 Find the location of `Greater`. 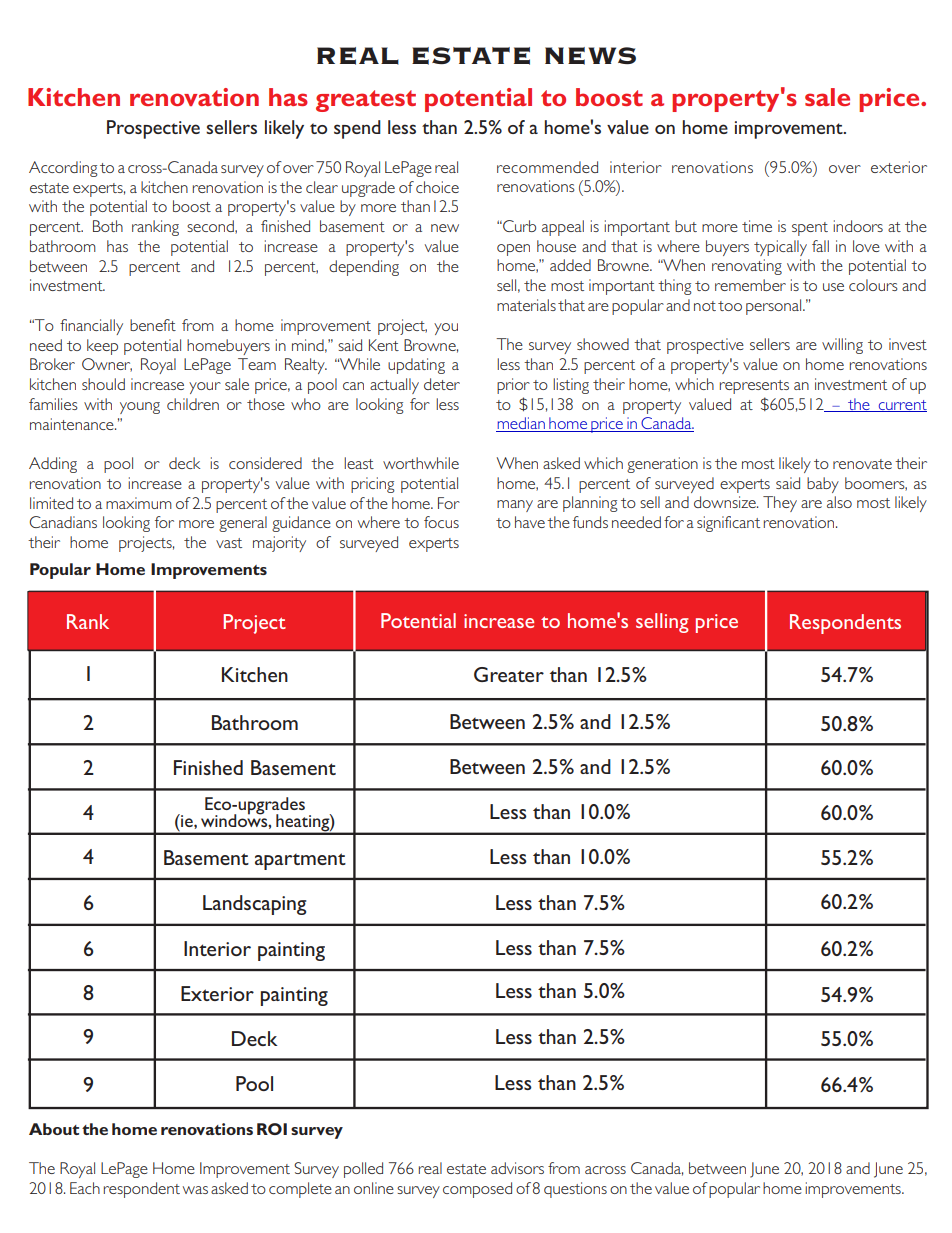

Greater is located at coordinates (509, 674).
